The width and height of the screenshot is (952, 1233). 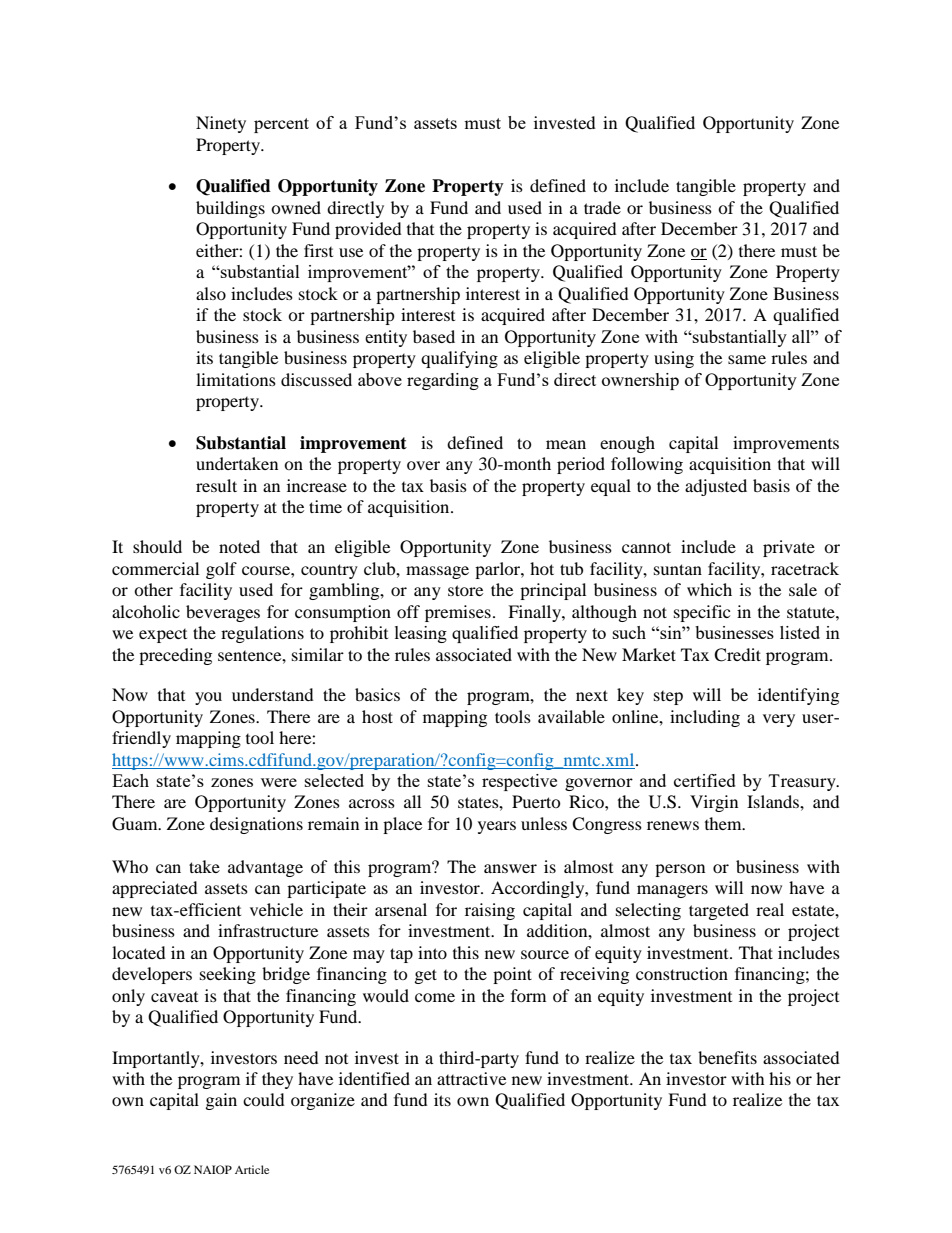 What do you see at coordinates (155, 889) in the screenshot?
I see `appreciated` at bounding box center [155, 889].
